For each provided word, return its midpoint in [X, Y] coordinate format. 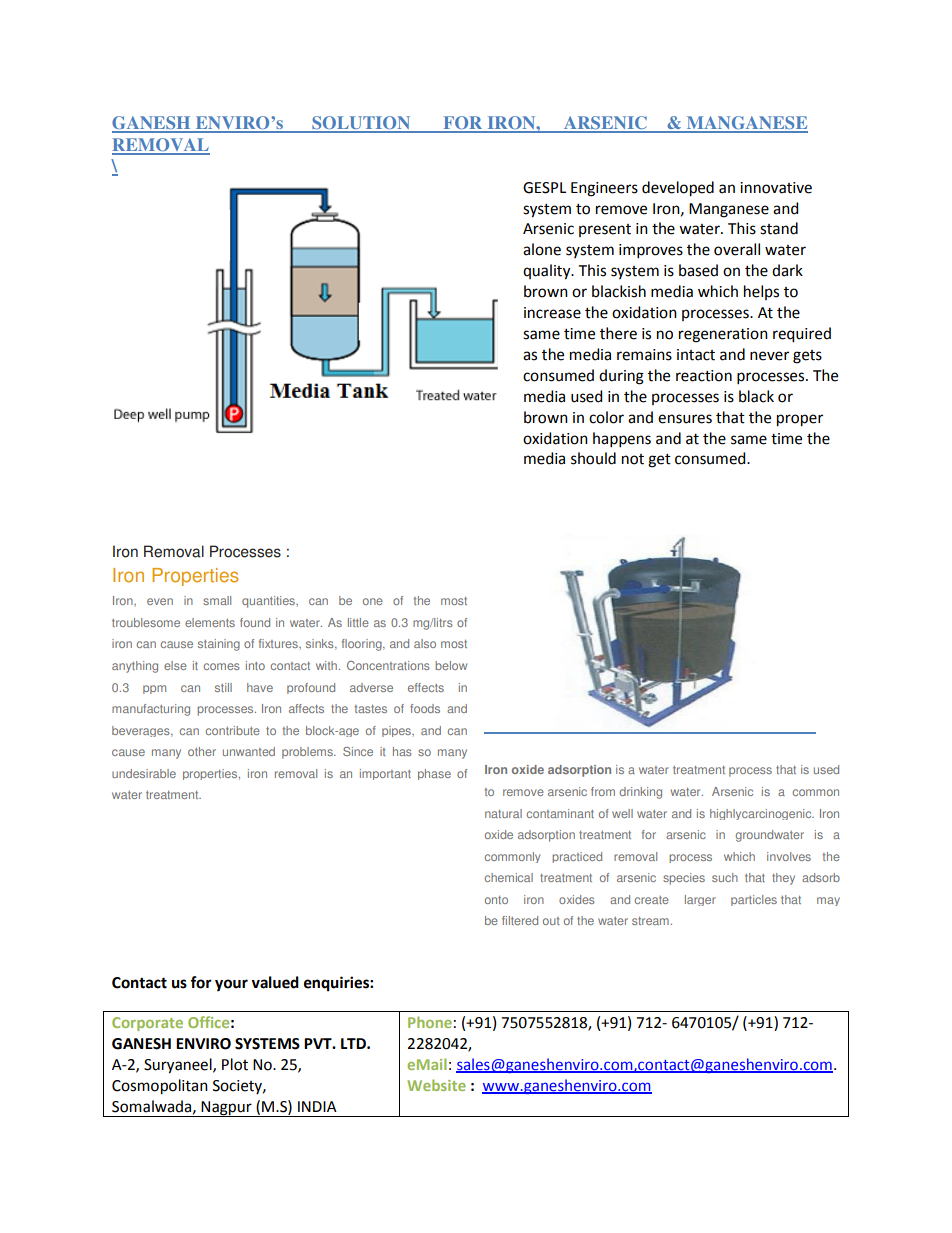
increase [552, 313]
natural [503, 813]
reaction [704, 376]
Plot [235, 1064]
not [633, 459]
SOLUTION [361, 124]
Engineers [604, 189]
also [425, 643]
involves [789, 856]
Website [436, 1085]
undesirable [144, 773]
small [217, 600]
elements [210, 622]
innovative [776, 188]
